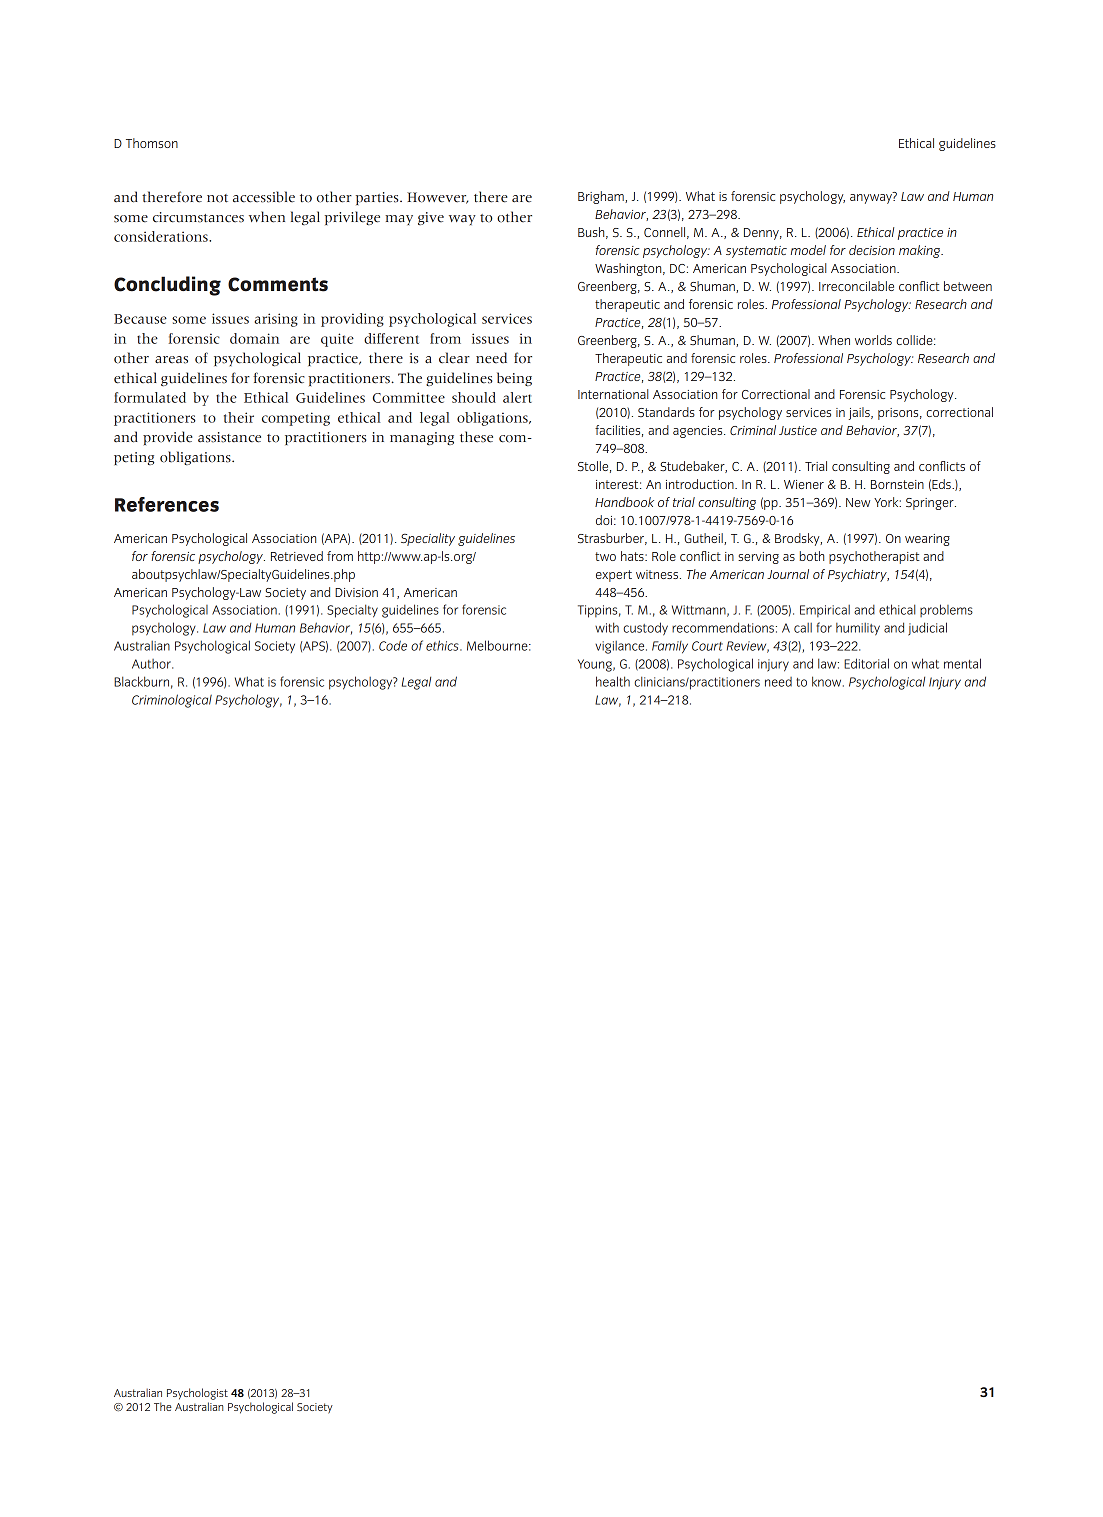 This document has height=1517, width=1103. I want to click on Handbook, so click(624, 502).
